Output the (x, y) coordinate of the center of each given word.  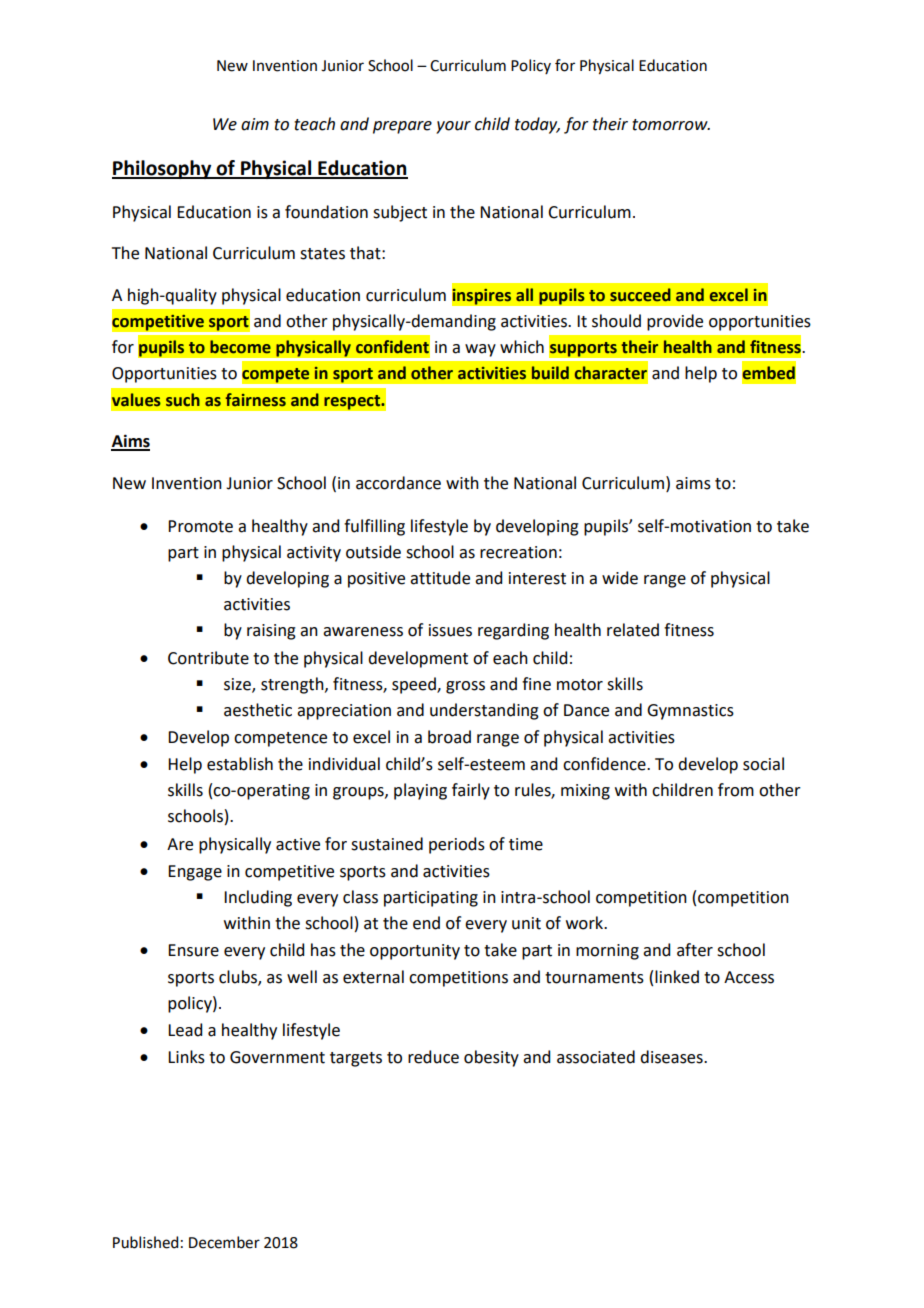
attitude (440, 578)
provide (675, 322)
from (736, 790)
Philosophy (163, 169)
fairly (471, 791)
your (453, 127)
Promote (200, 526)
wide (620, 578)
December (224, 1242)
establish (240, 764)
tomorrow (671, 125)
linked (677, 977)
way (480, 350)
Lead (185, 1030)
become (240, 347)
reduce (433, 1057)
